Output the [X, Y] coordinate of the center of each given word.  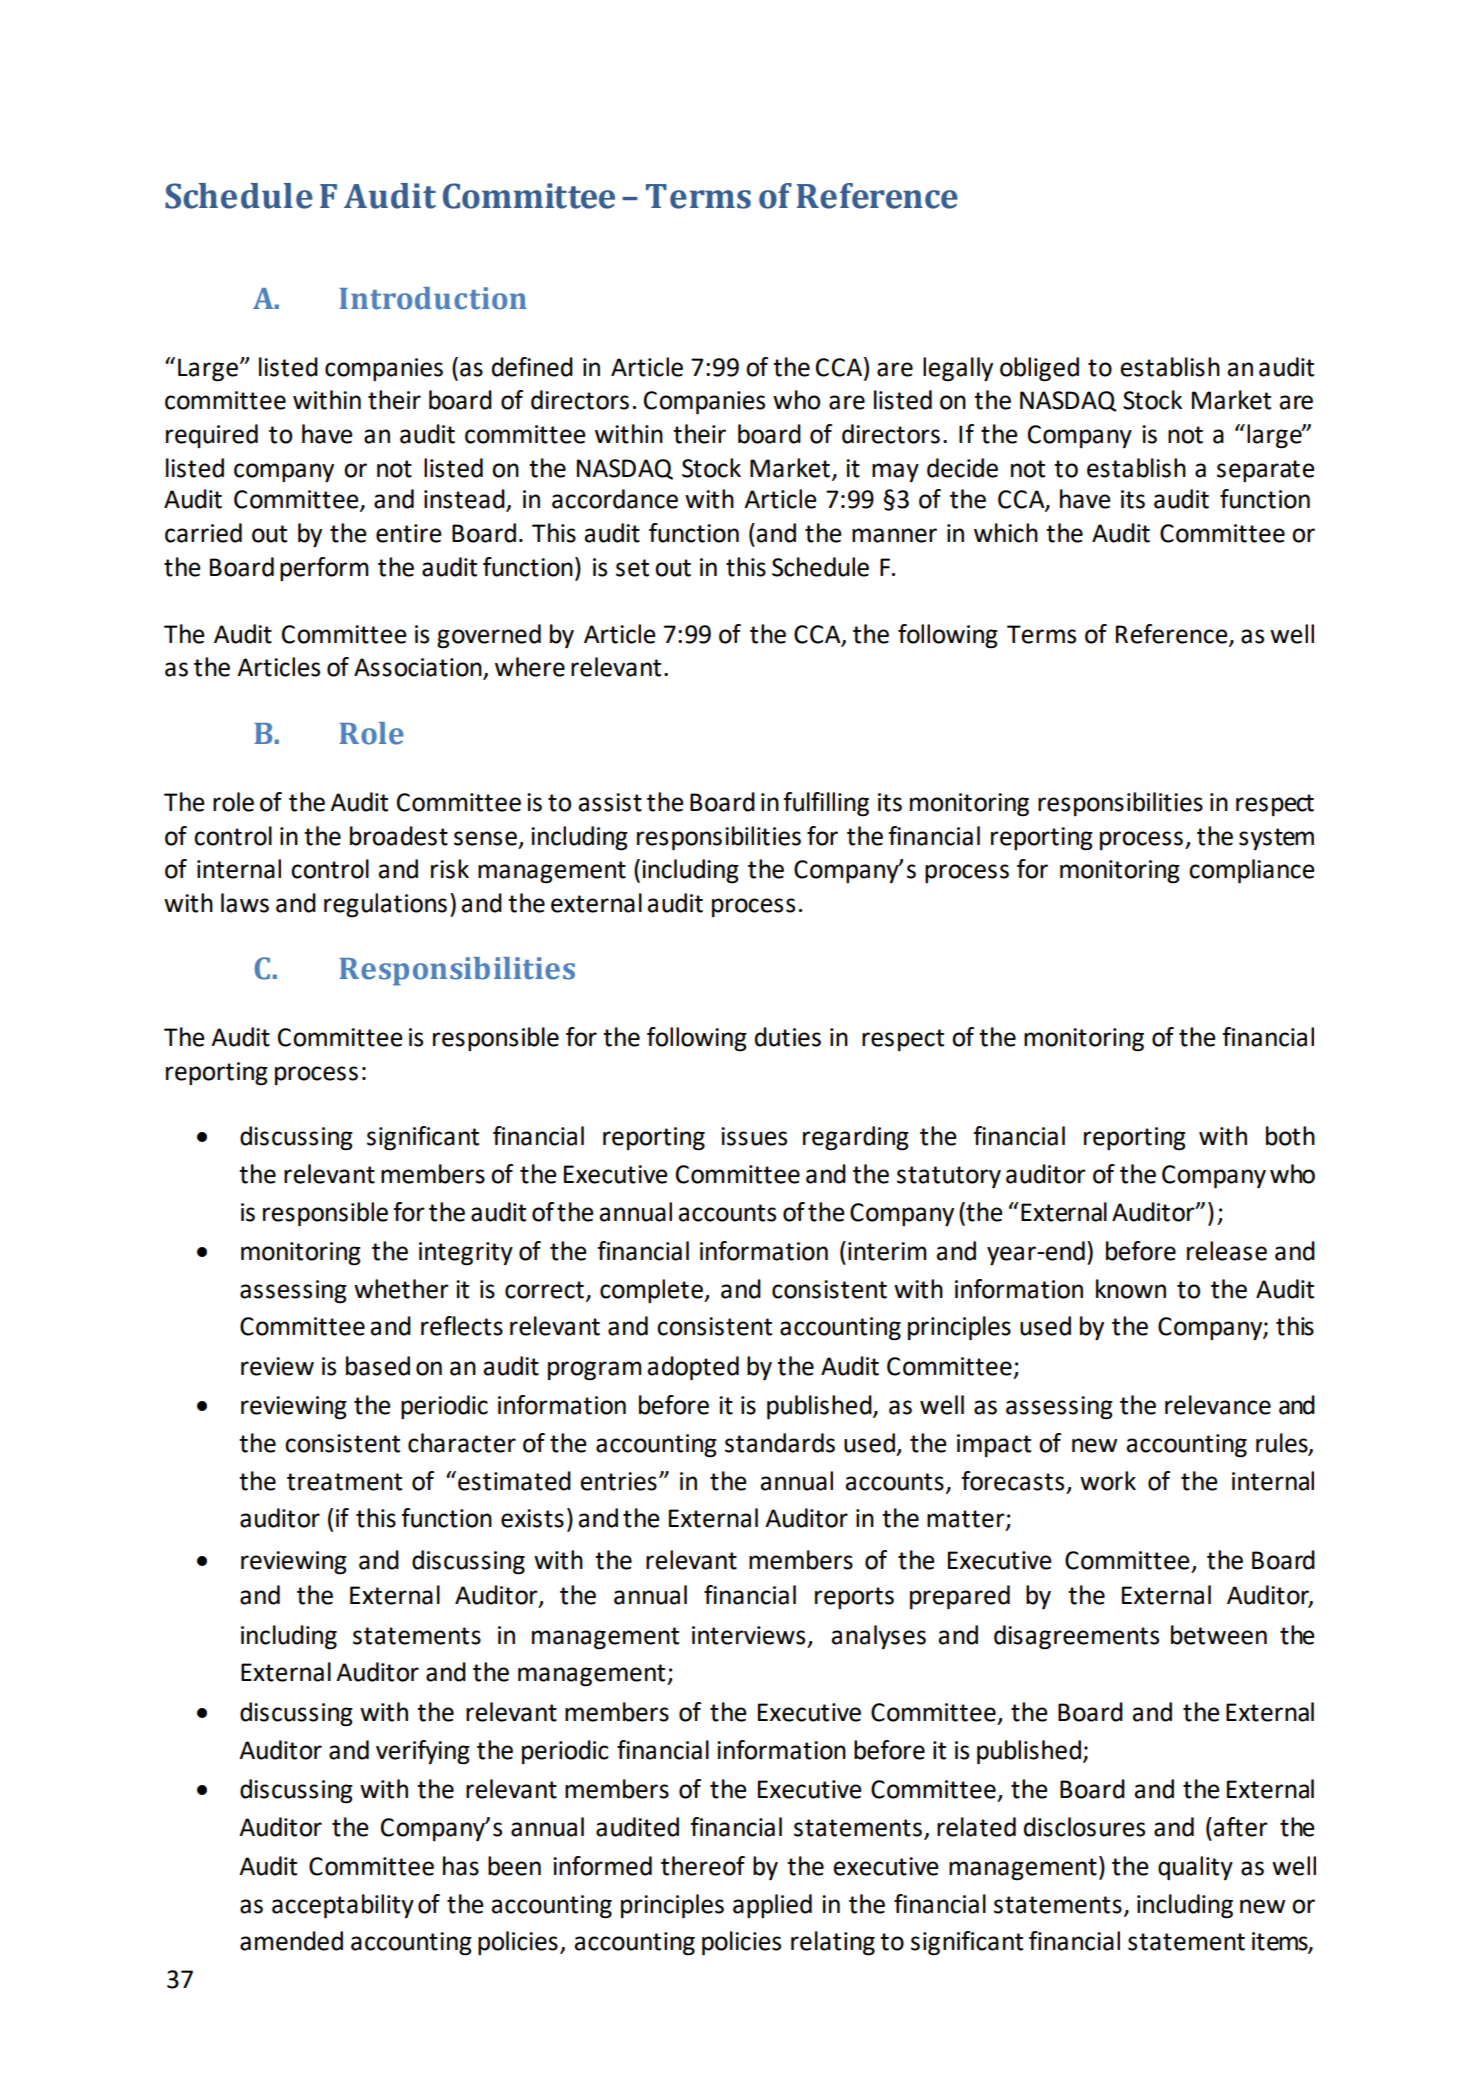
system [1276, 839]
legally [958, 369]
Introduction [433, 298]
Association [419, 668]
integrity [466, 1254]
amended [291, 1941]
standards [780, 1443]
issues [754, 1136]
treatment [344, 1482]
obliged [1039, 369]
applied [772, 1906]
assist [610, 802]
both [1290, 1136]
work [1108, 1481]
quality [1195, 1868]
